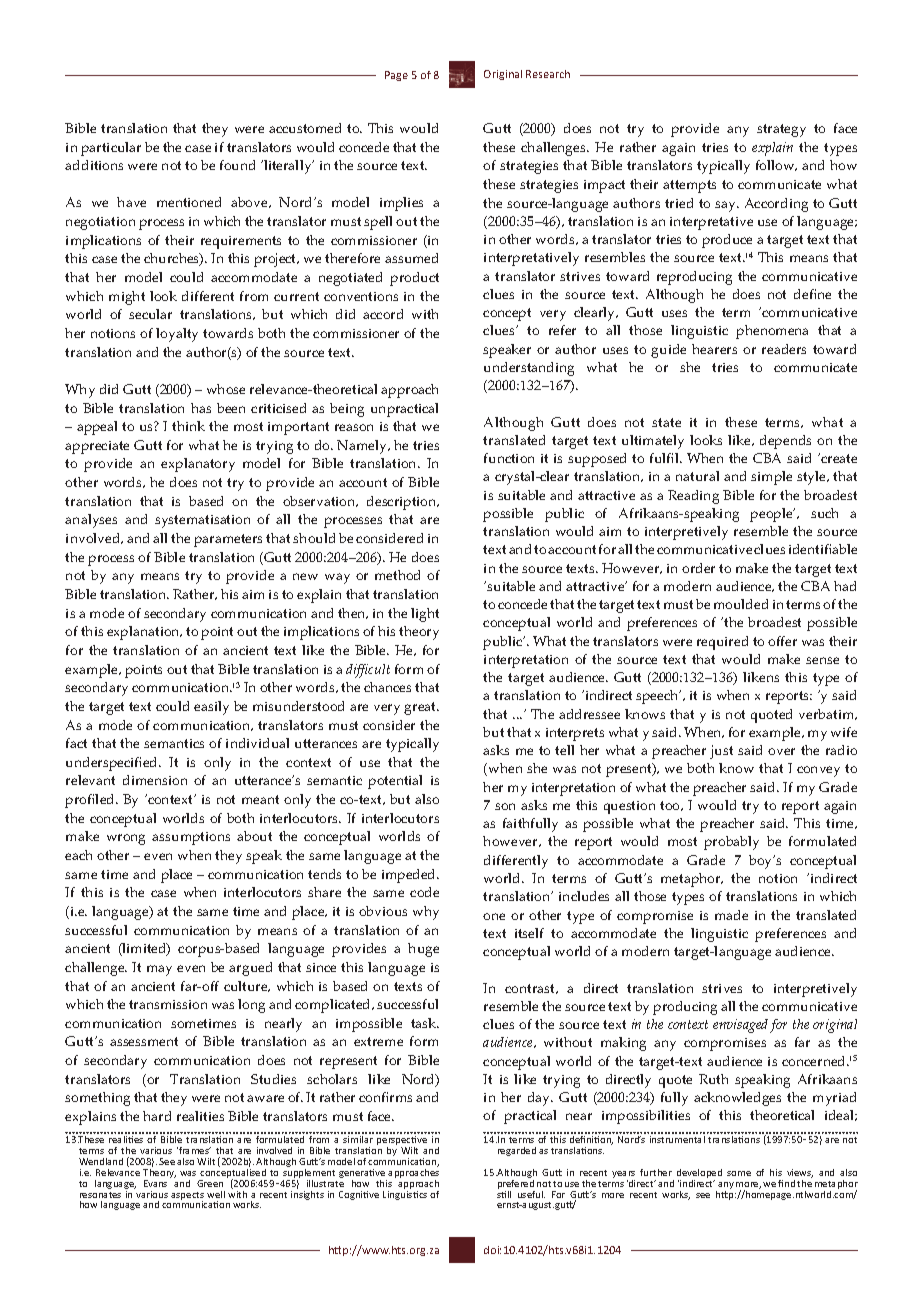 This screenshot has height=1308, width=924. I want to click on light, so click(425, 615).
